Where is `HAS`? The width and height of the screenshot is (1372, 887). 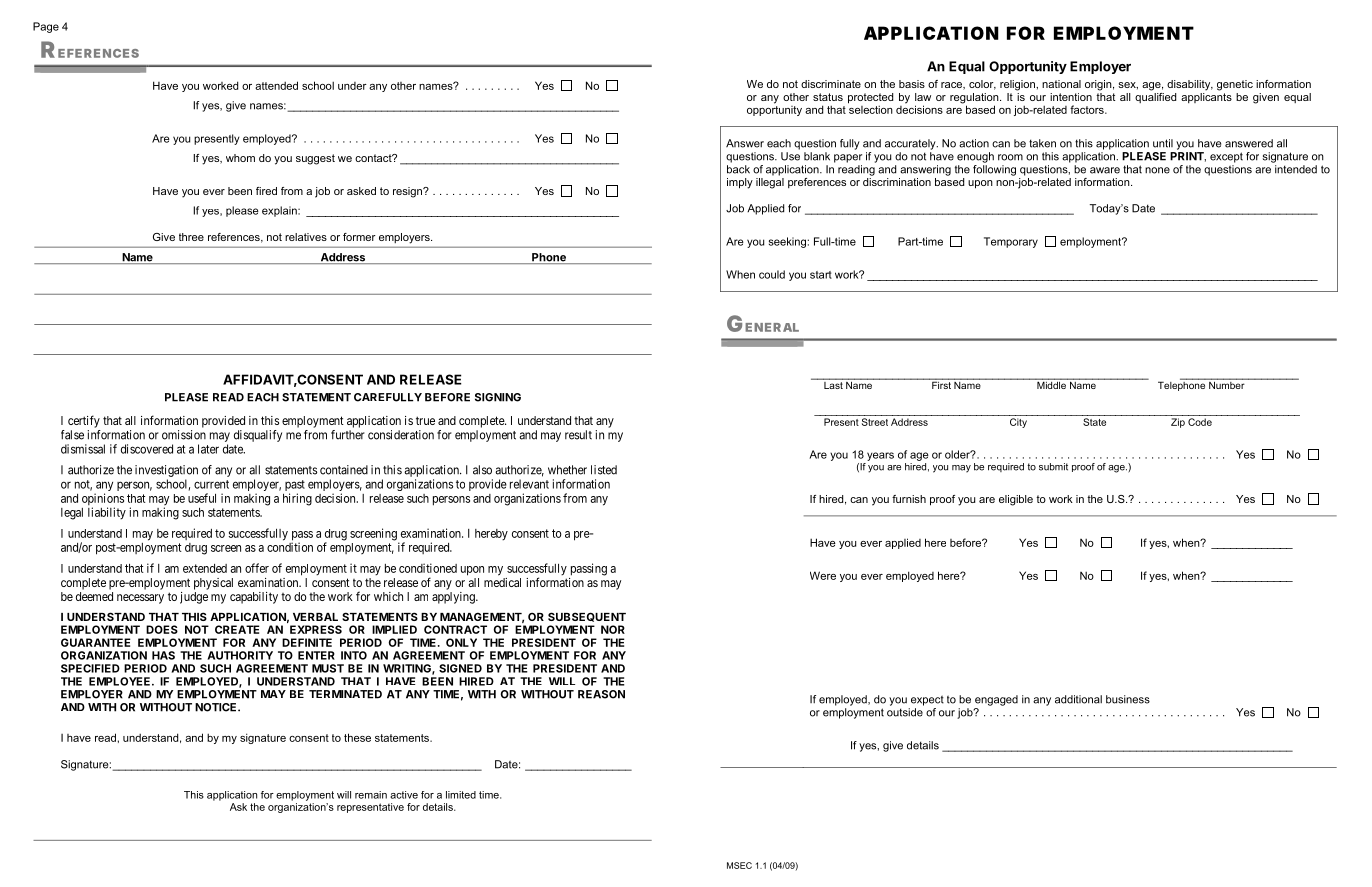 HAS is located at coordinates (163, 655).
